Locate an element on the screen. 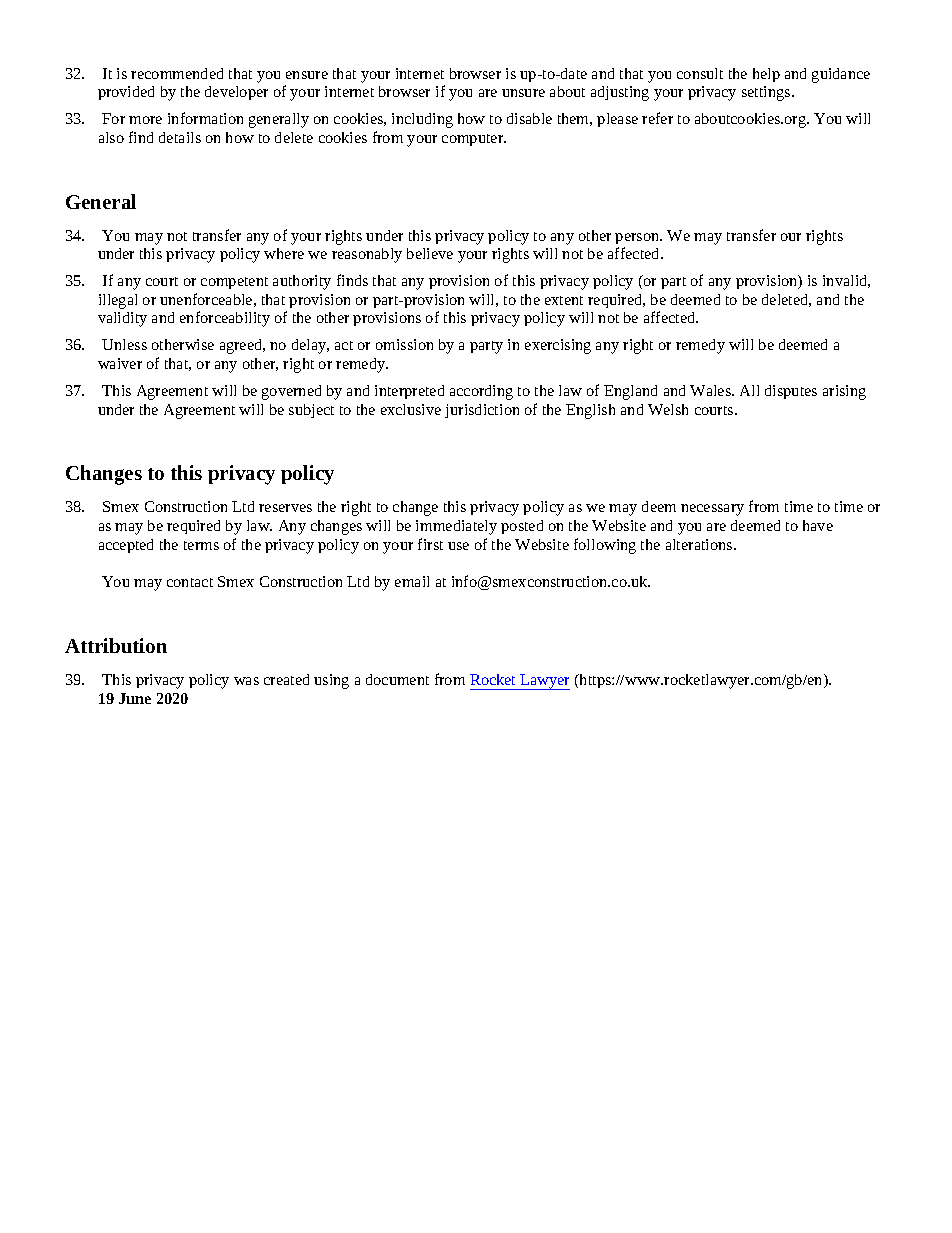 The width and height of the screenshot is (952, 1233). extent is located at coordinates (564, 300).
